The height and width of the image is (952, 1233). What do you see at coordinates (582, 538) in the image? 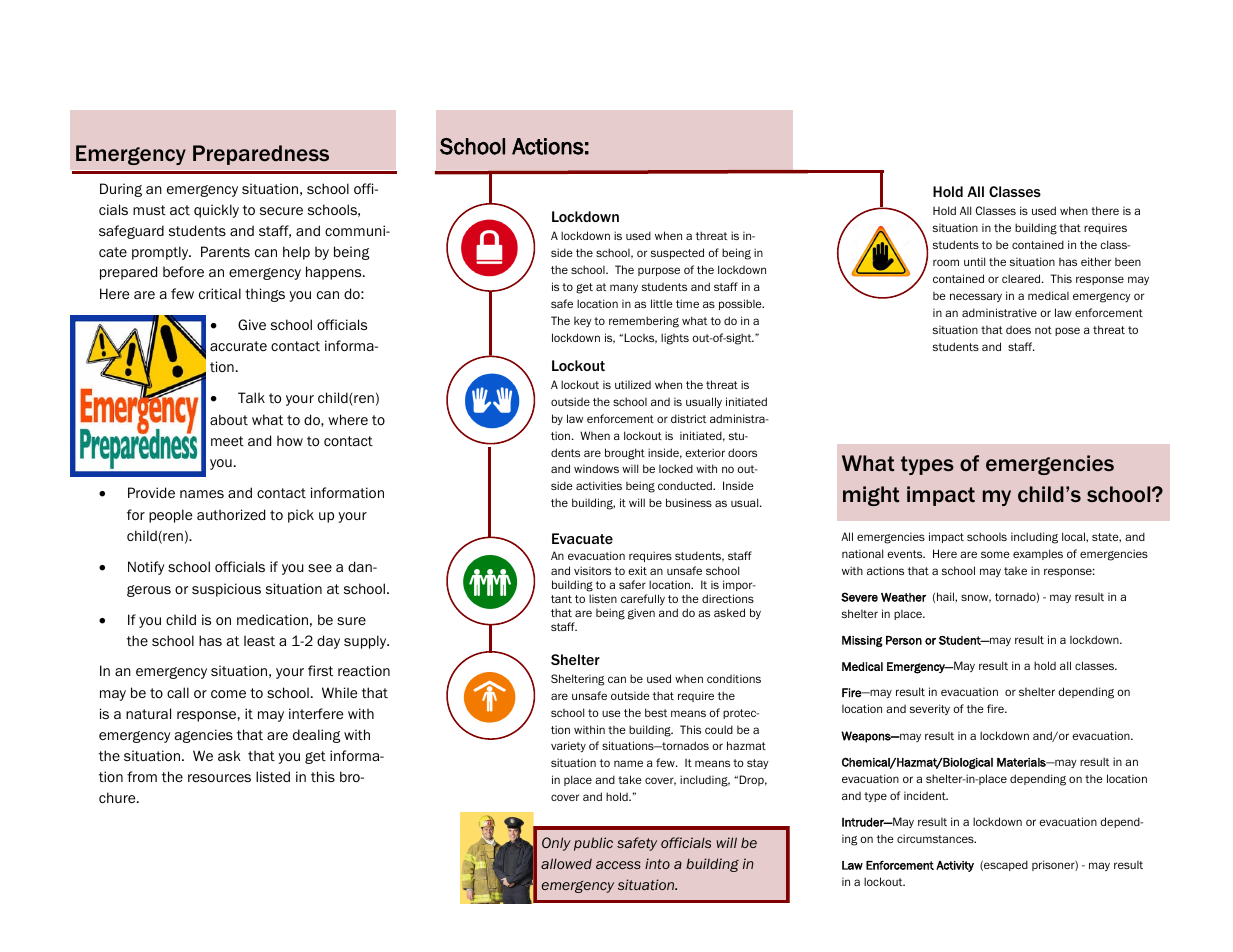
I see `Evacuate` at bounding box center [582, 538].
